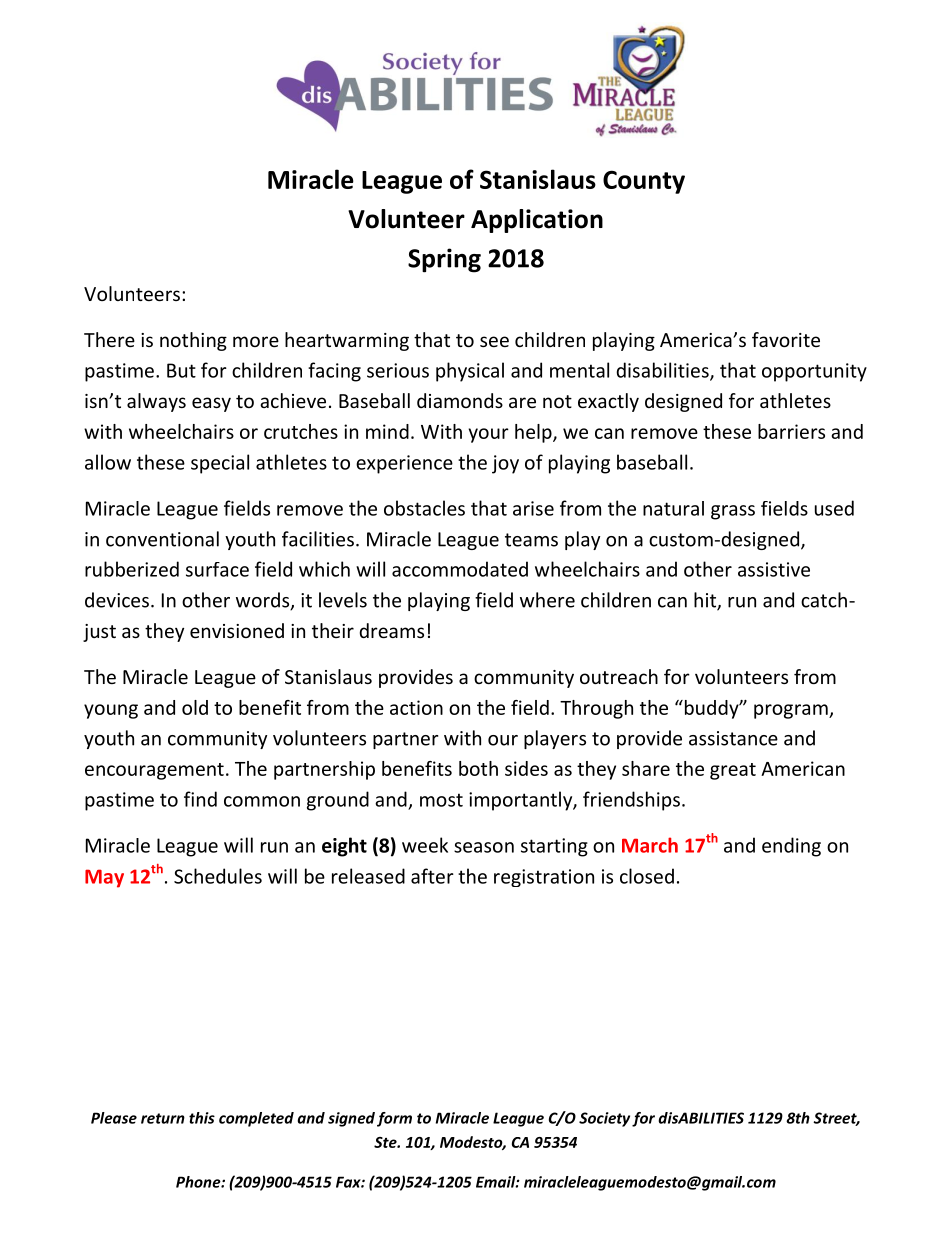 This screenshot has width=952, height=1233. What do you see at coordinates (202, 1118) in the screenshot?
I see `this` at bounding box center [202, 1118].
